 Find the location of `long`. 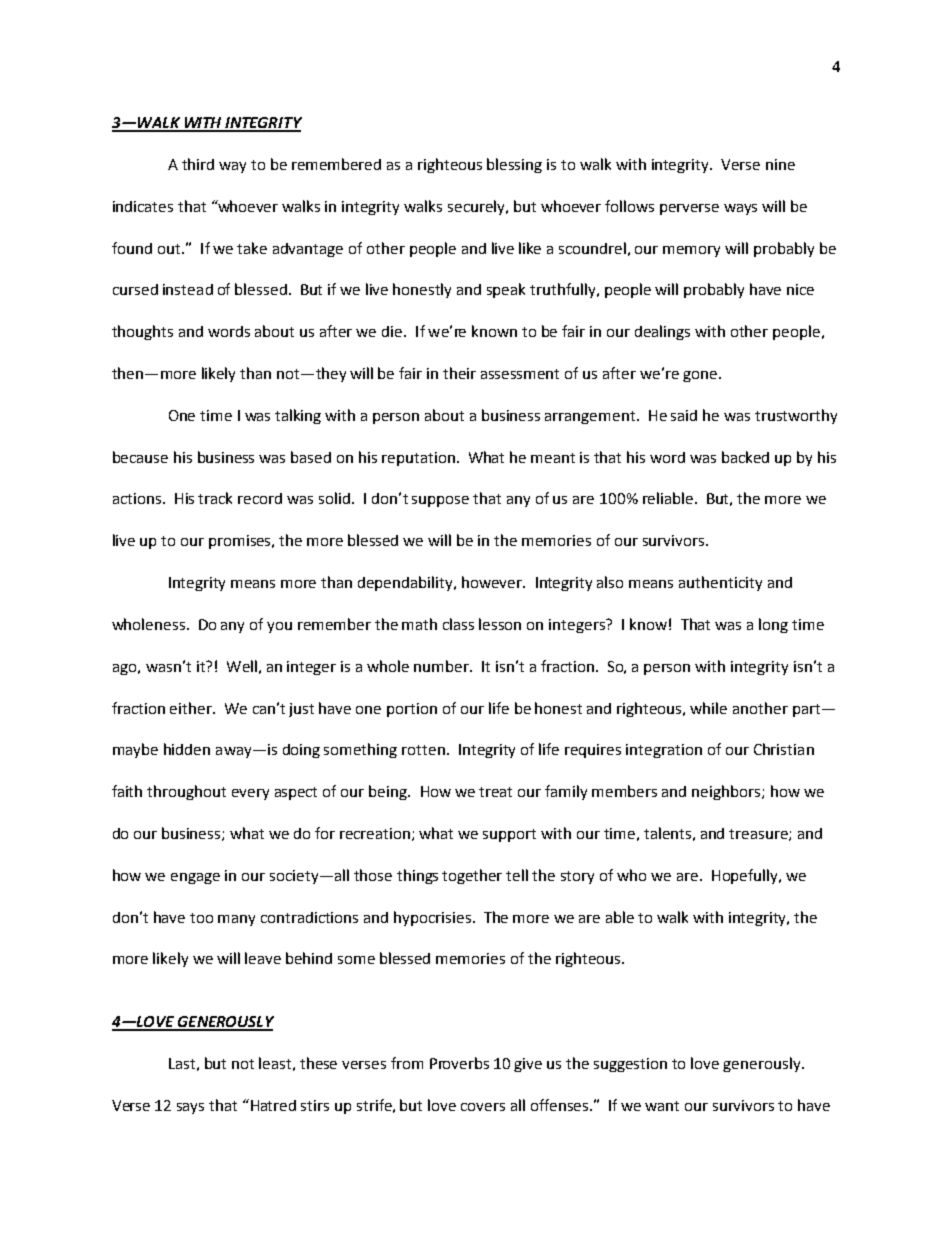

long is located at coordinates (773, 625).
